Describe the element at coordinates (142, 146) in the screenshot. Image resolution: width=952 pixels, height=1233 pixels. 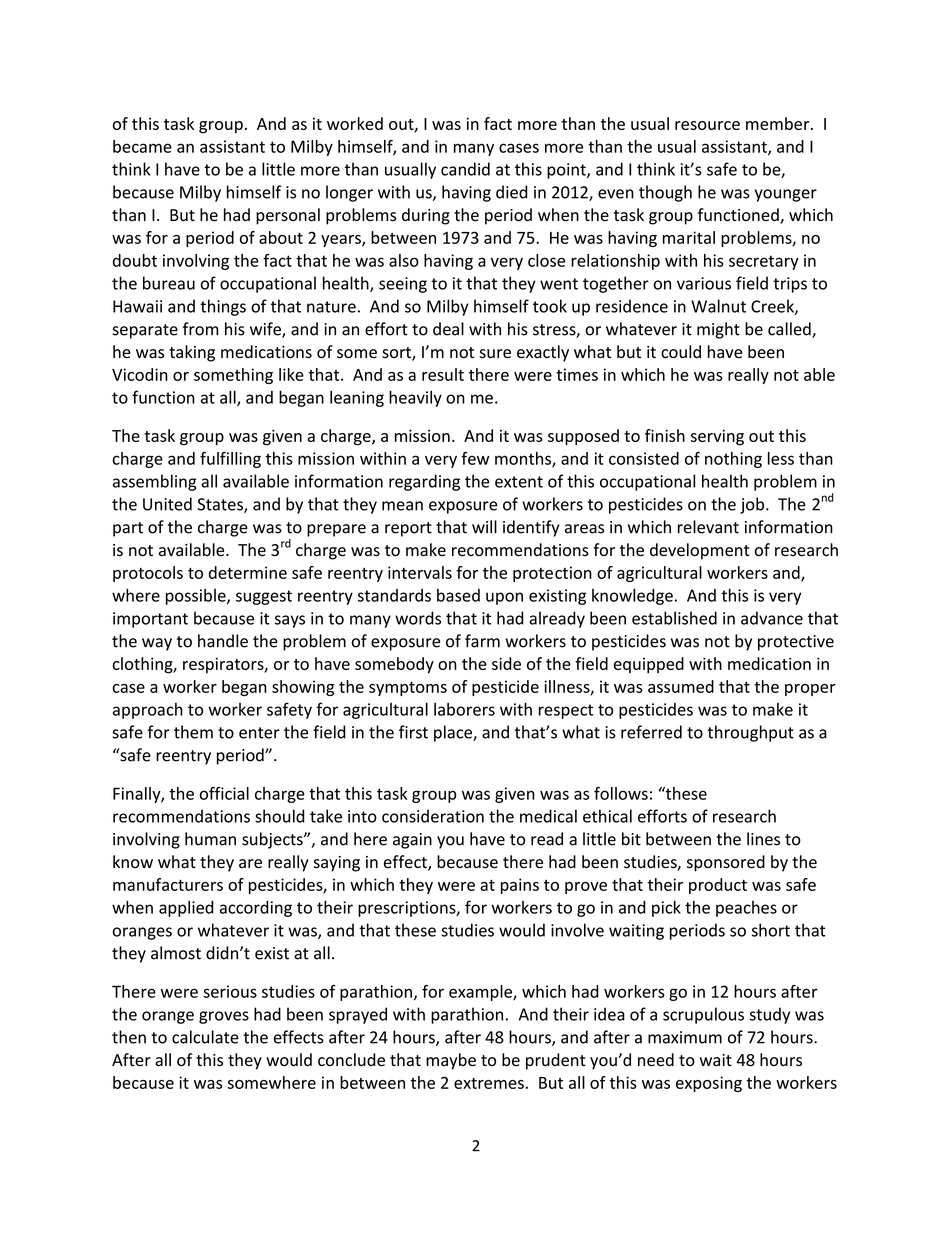
I see `became` at that location.
